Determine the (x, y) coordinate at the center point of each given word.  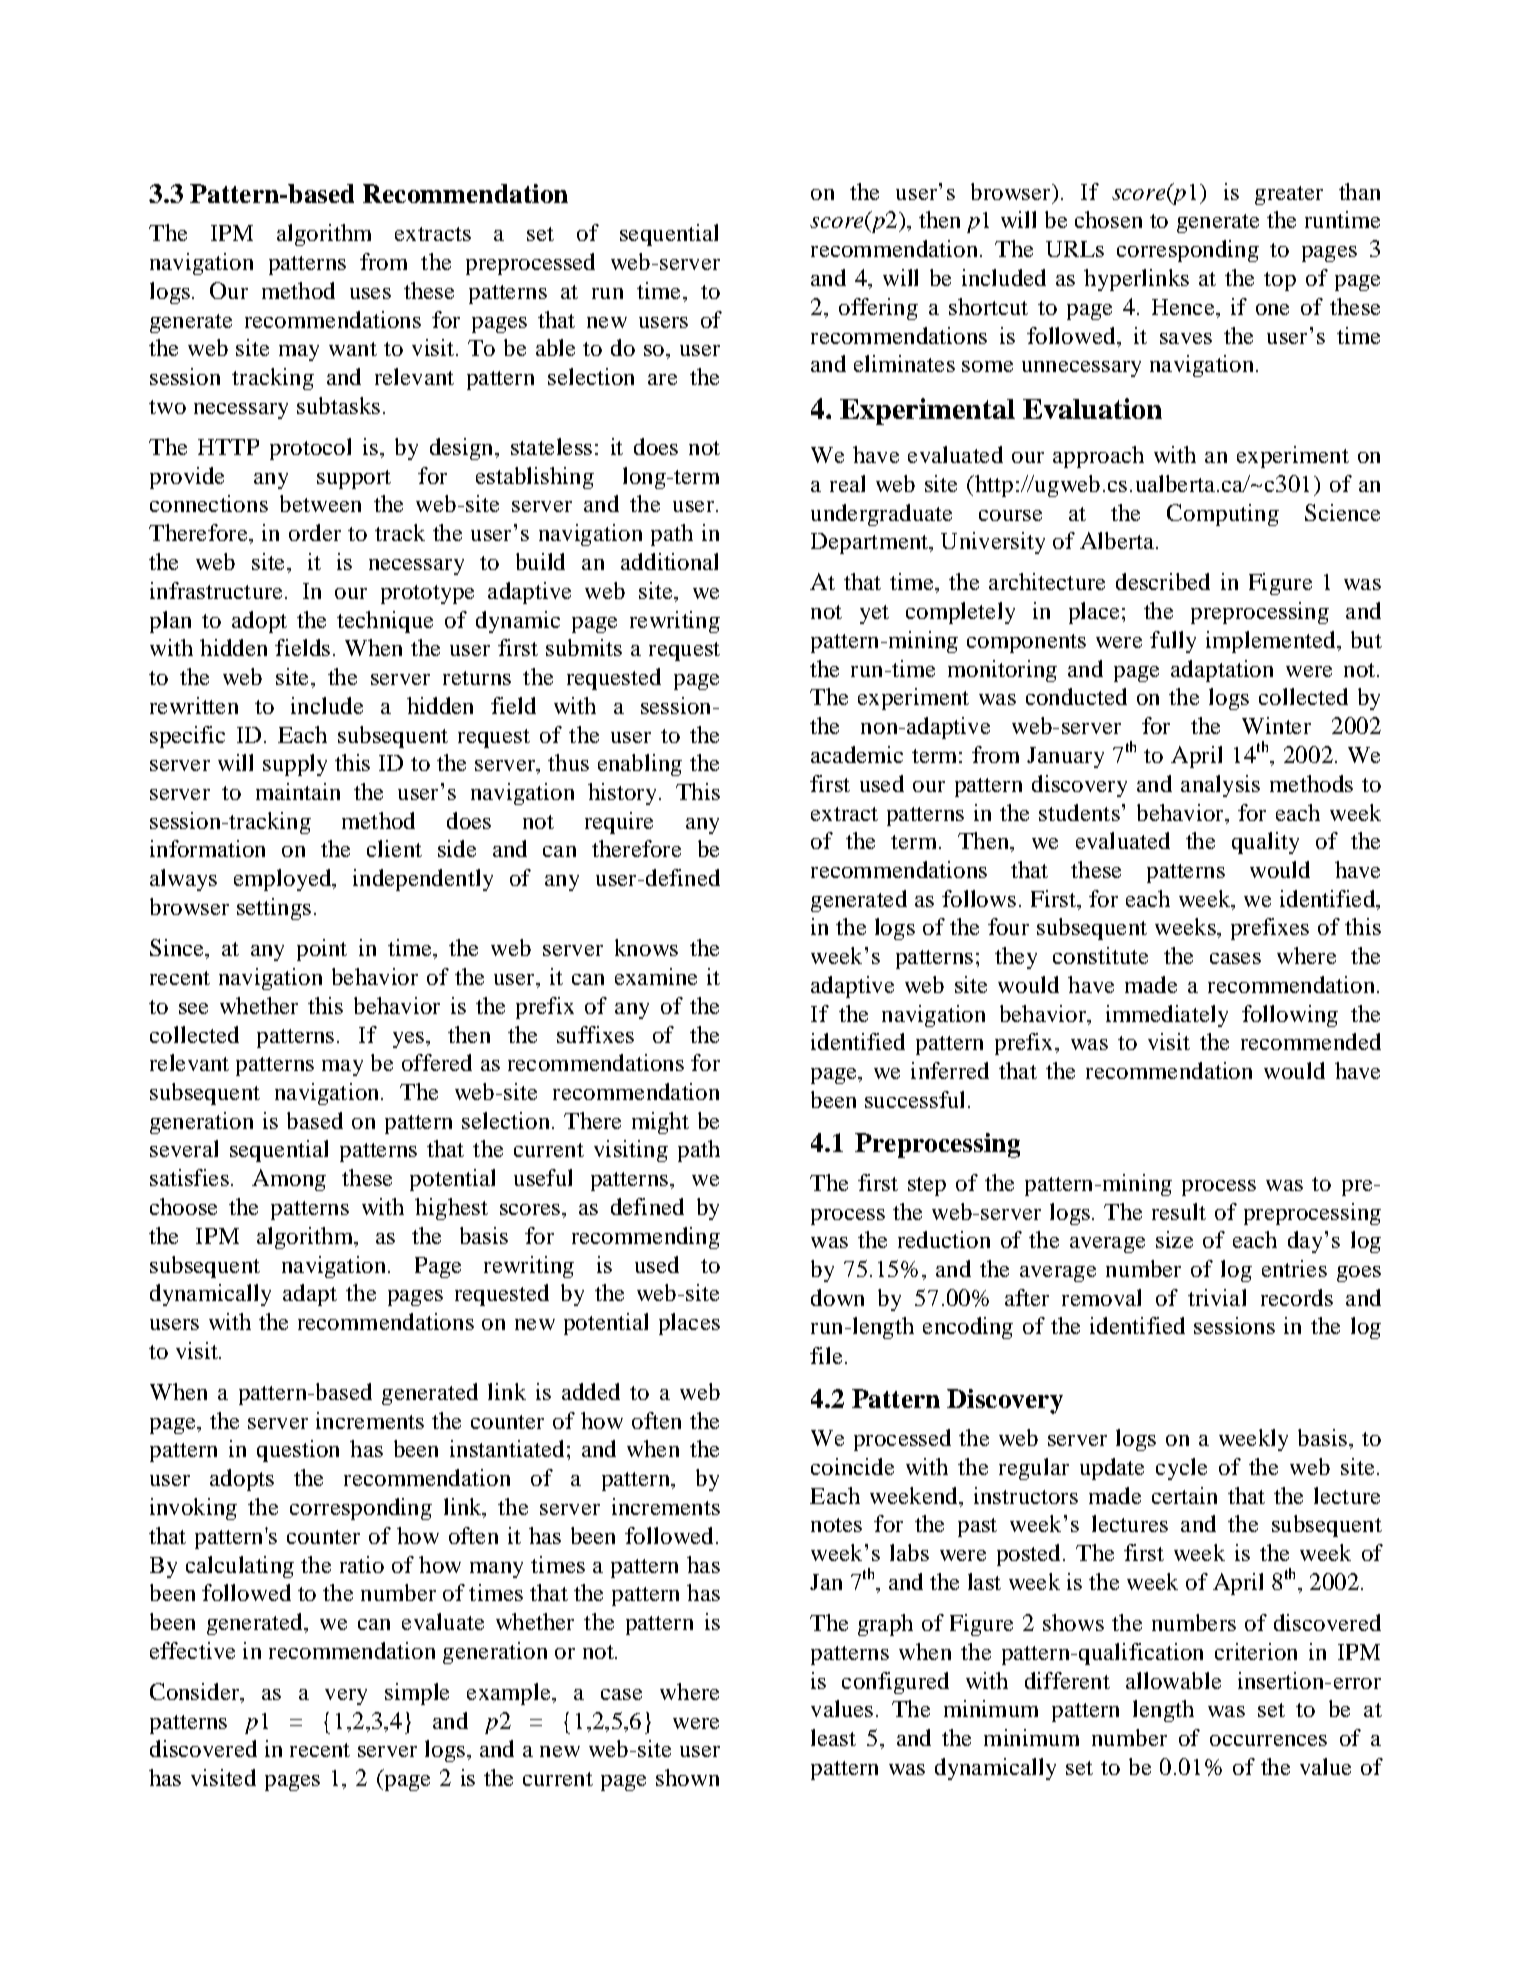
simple (417, 1694)
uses (370, 293)
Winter (1276, 725)
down (837, 1297)
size (1174, 1239)
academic (857, 754)
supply (295, 765)
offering (878, 309)
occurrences (1268, 1740)
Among (289, 1180)
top (1280, 281)
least (833, 1737)
